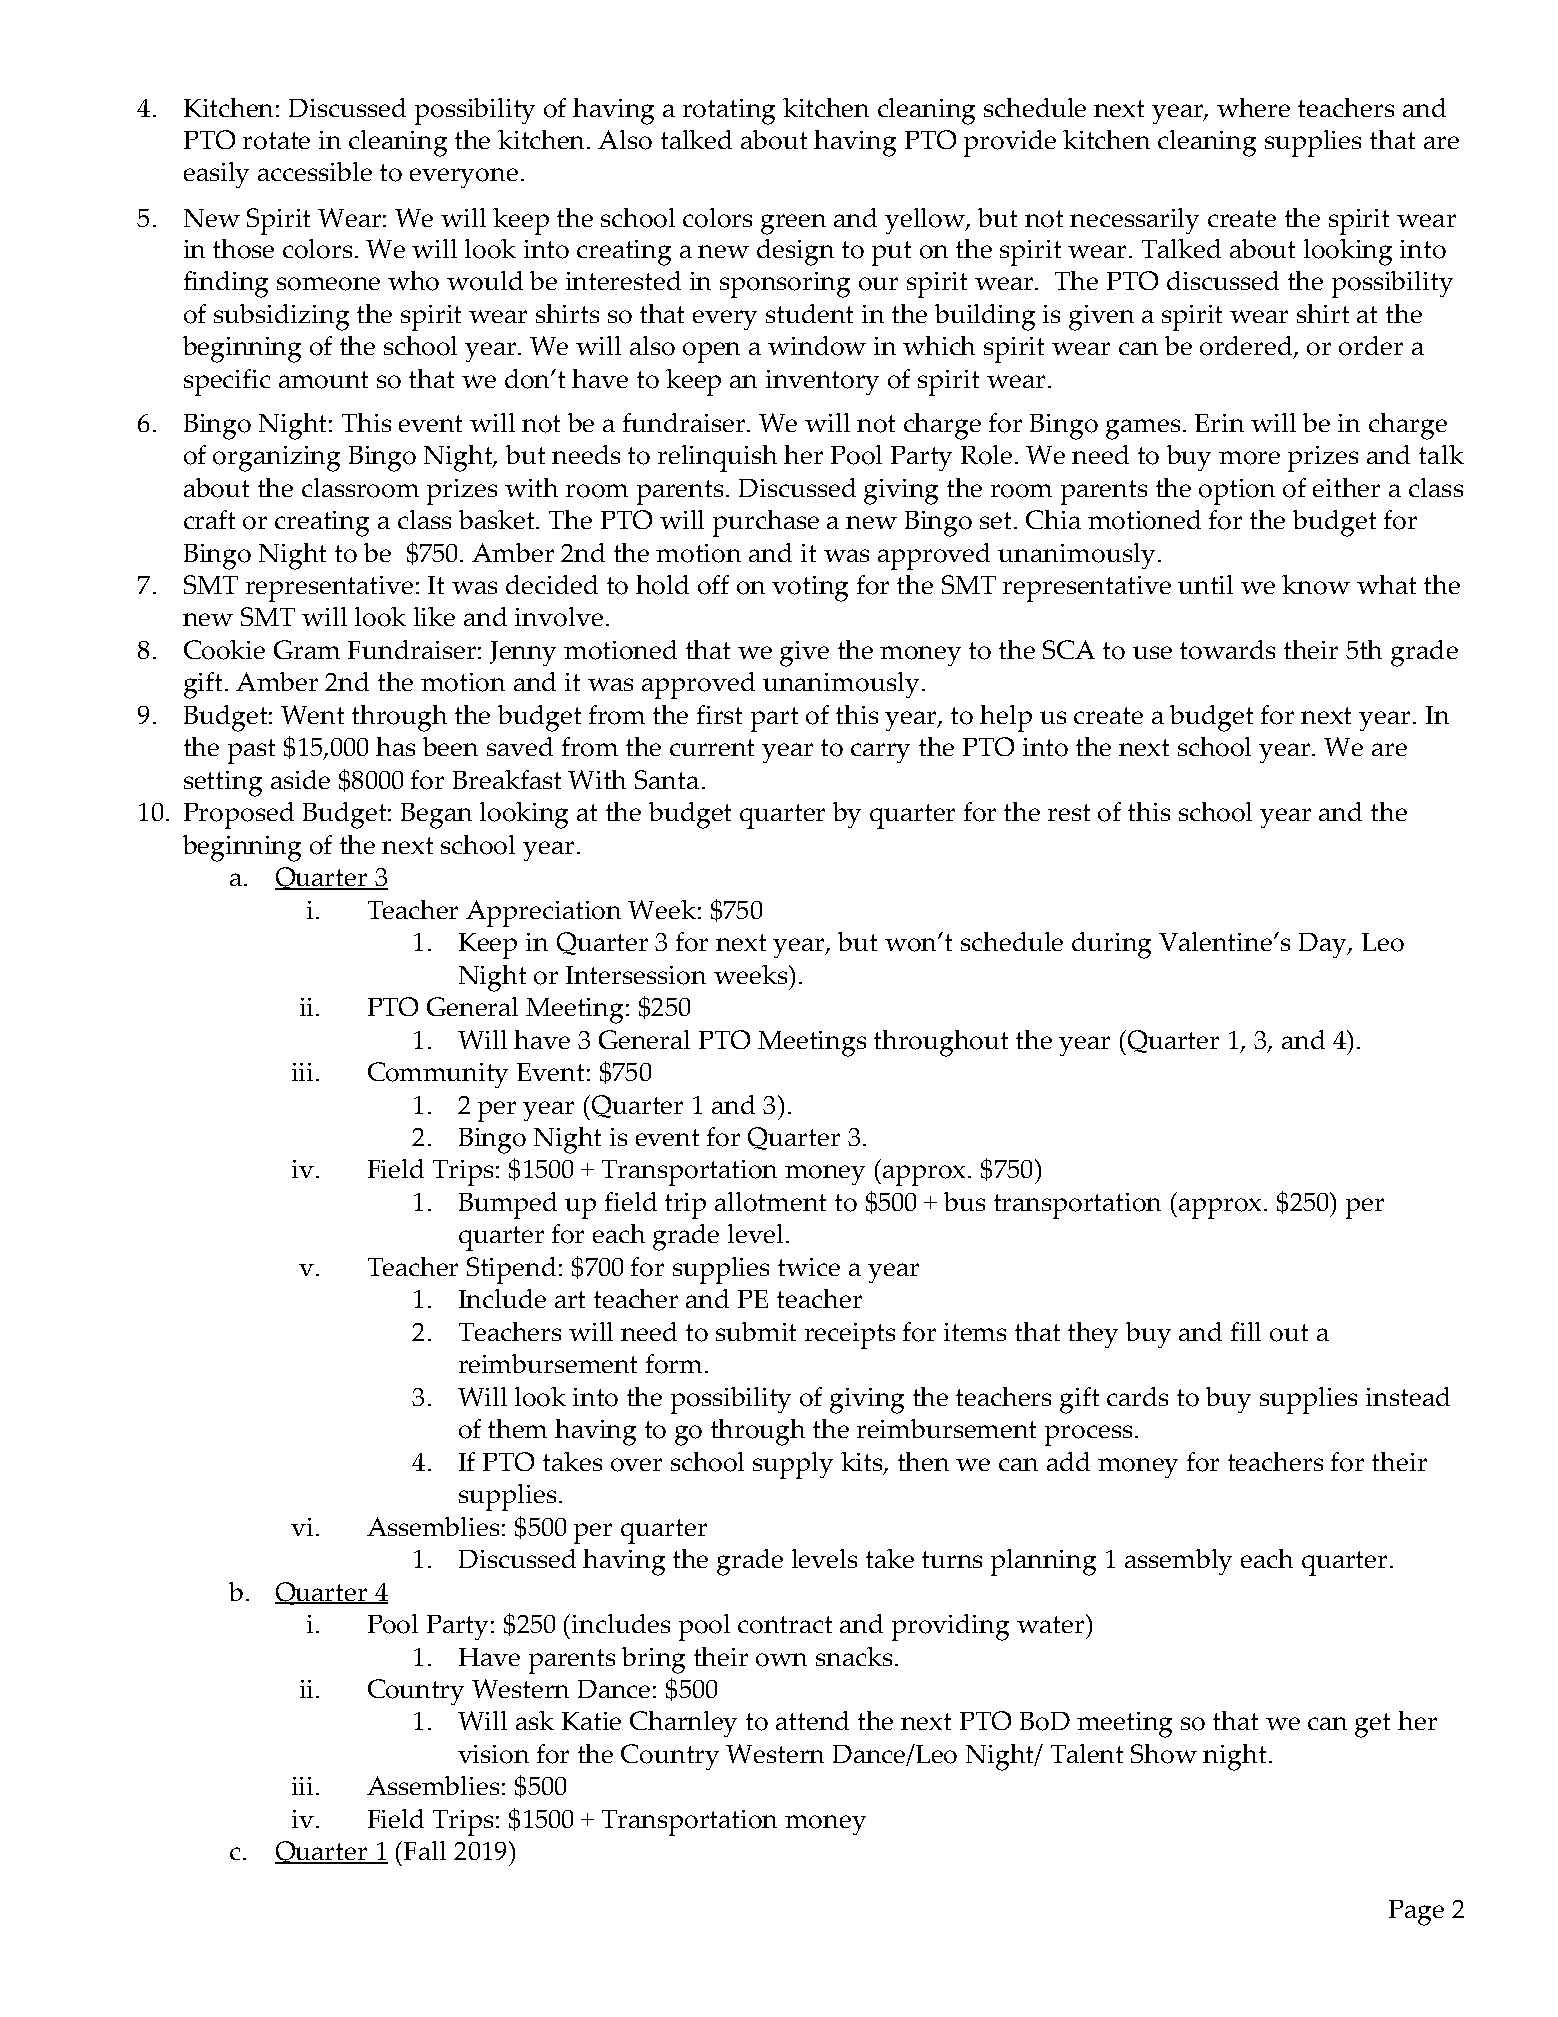 The height and width of the image is (2017, 1558). Describe the element at coordinates (315, 171) in the image. I see `accessible` at that location.
